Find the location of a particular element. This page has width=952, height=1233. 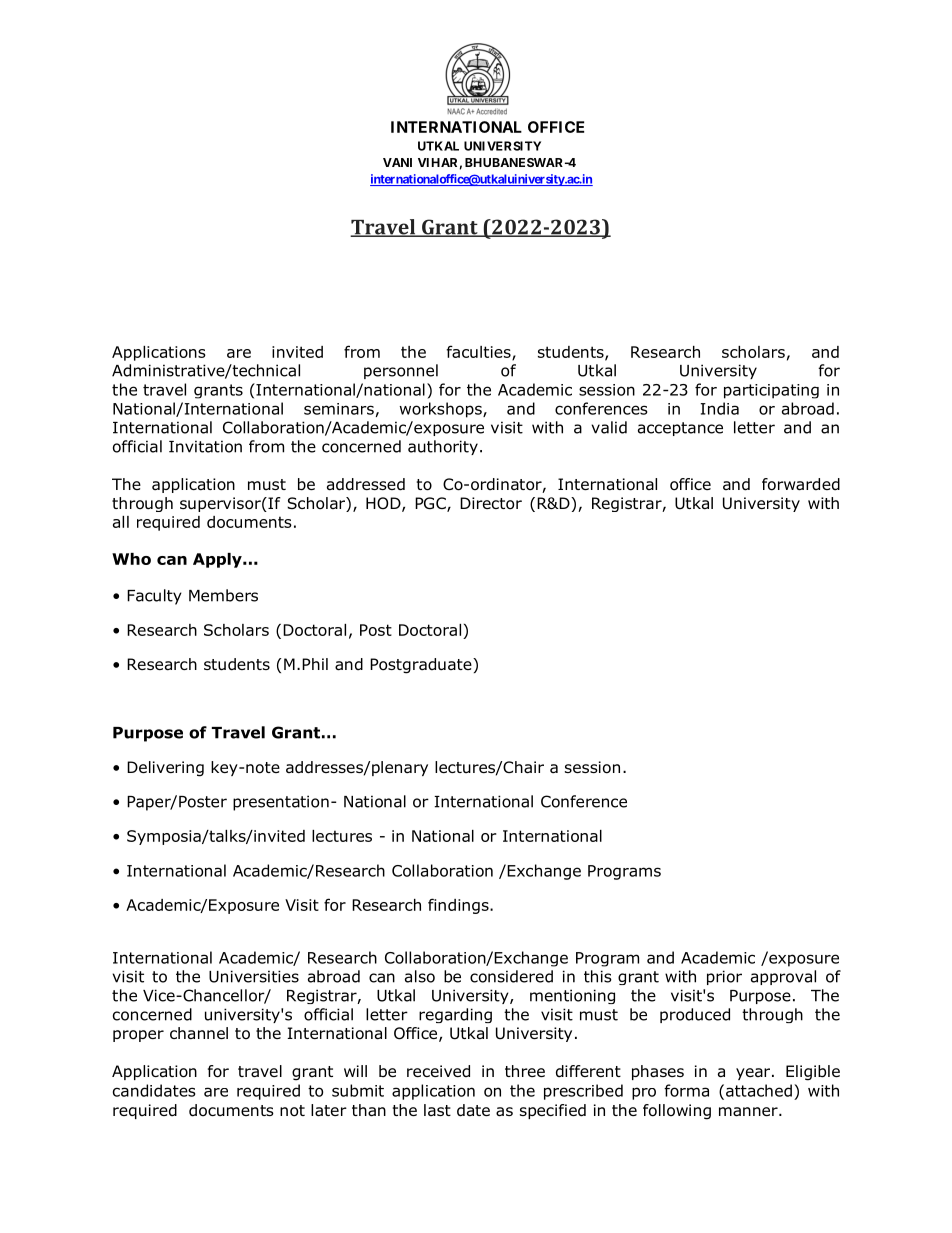

prior is located at coordinates (724, 977).
